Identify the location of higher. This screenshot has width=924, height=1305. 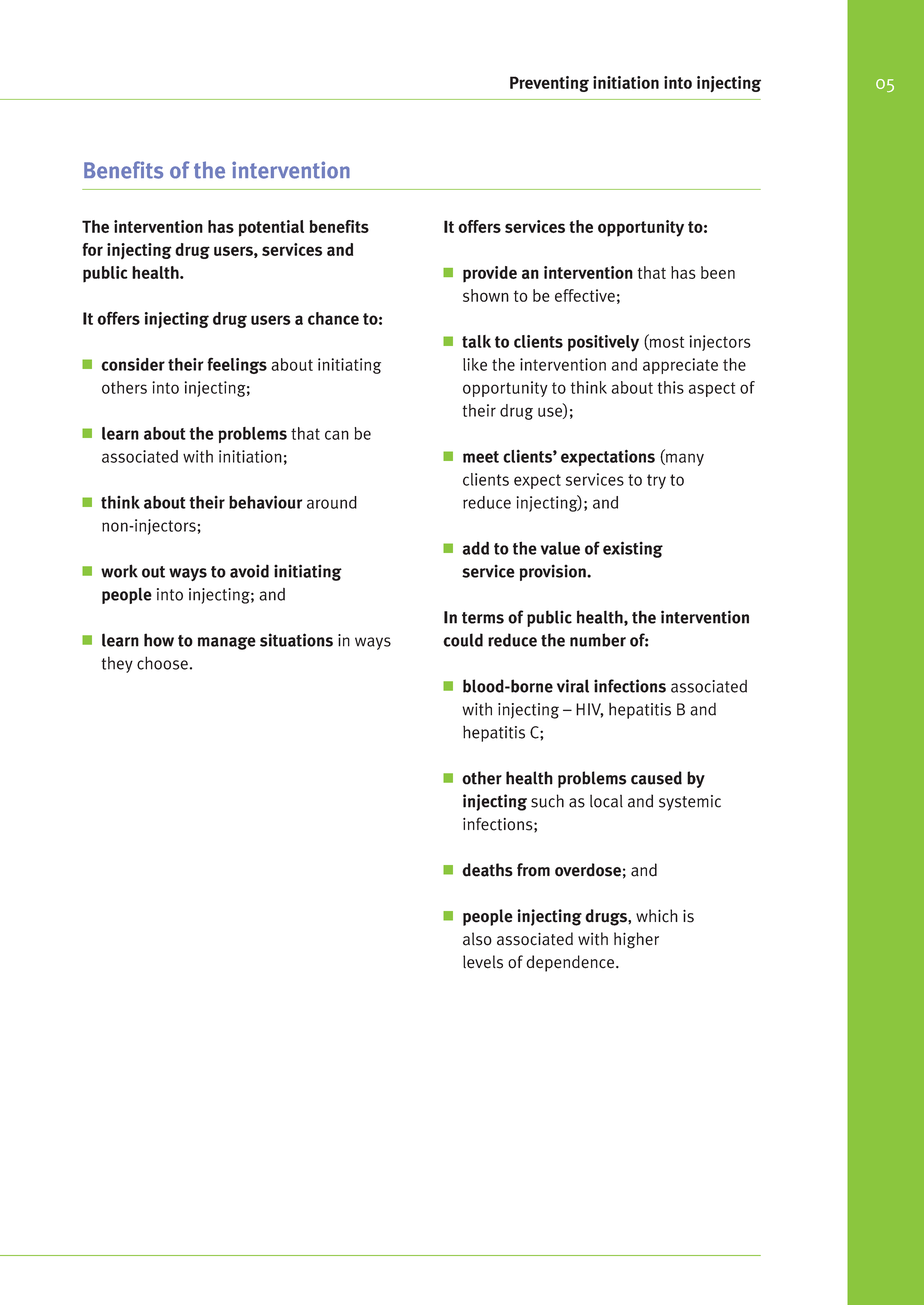
(636, 940).
